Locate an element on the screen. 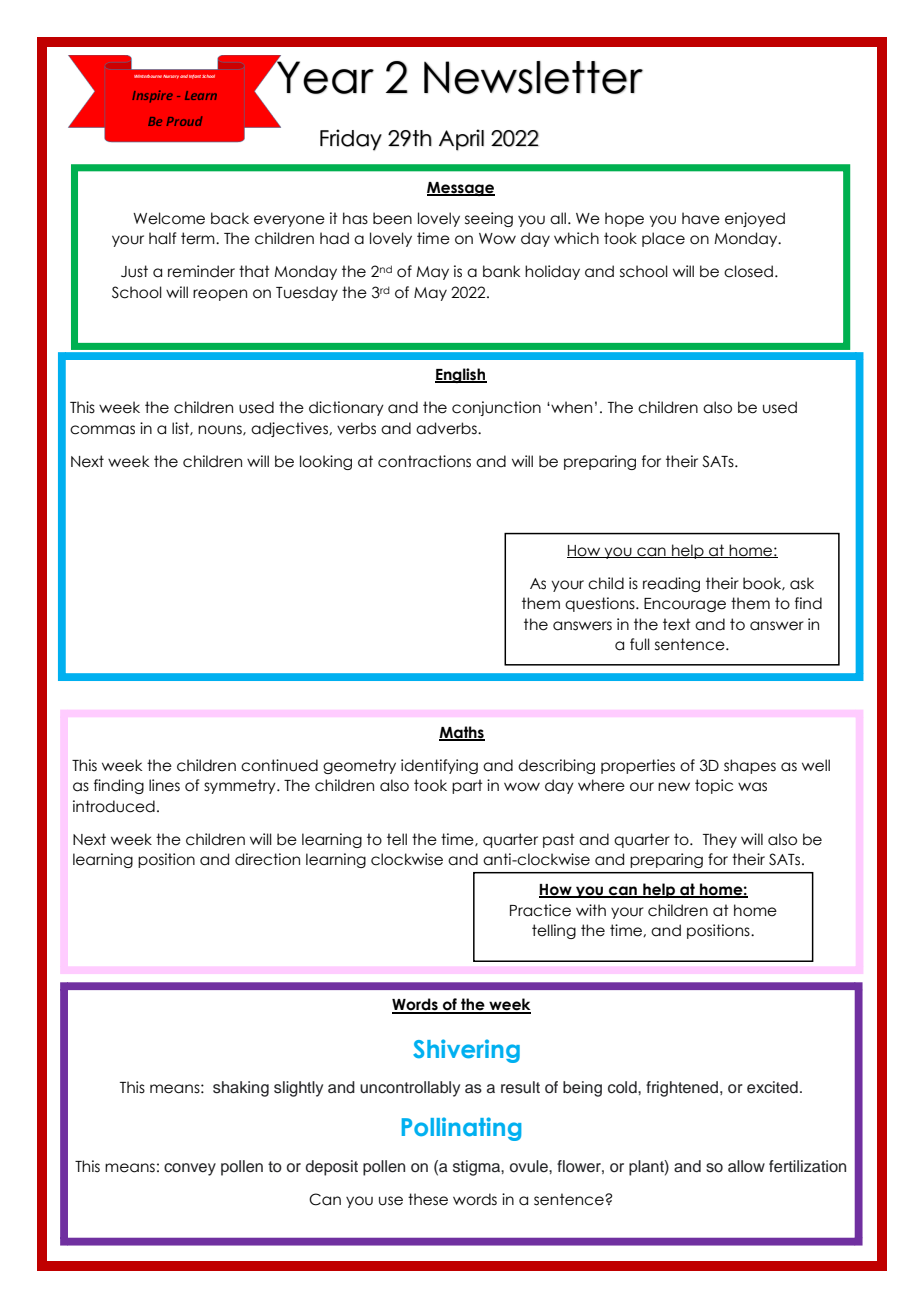 The height and width of the screenshot is (1308, 924). Practice is located at coordinates (540, 910).
